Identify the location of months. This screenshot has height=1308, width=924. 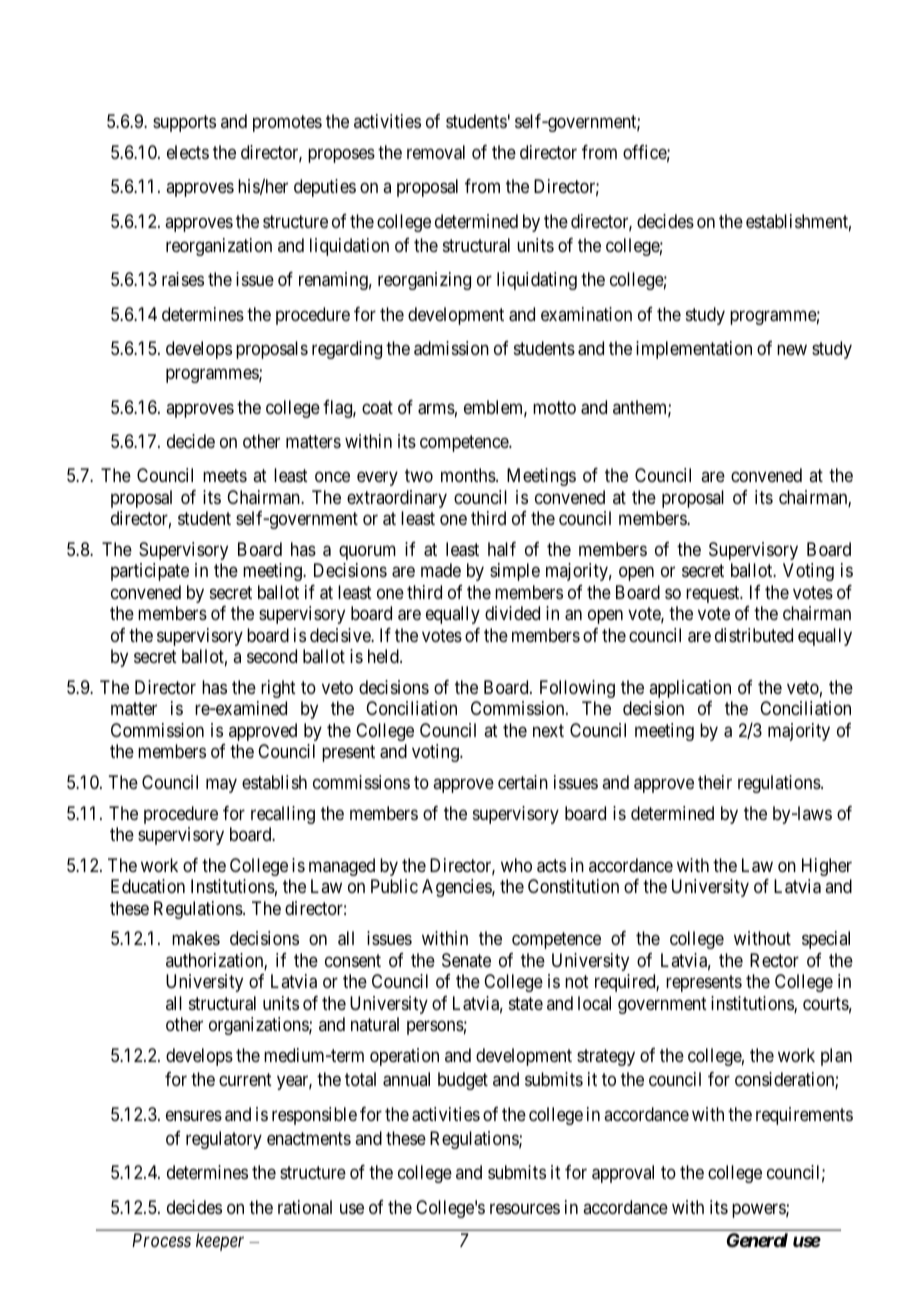
(469, 475).
